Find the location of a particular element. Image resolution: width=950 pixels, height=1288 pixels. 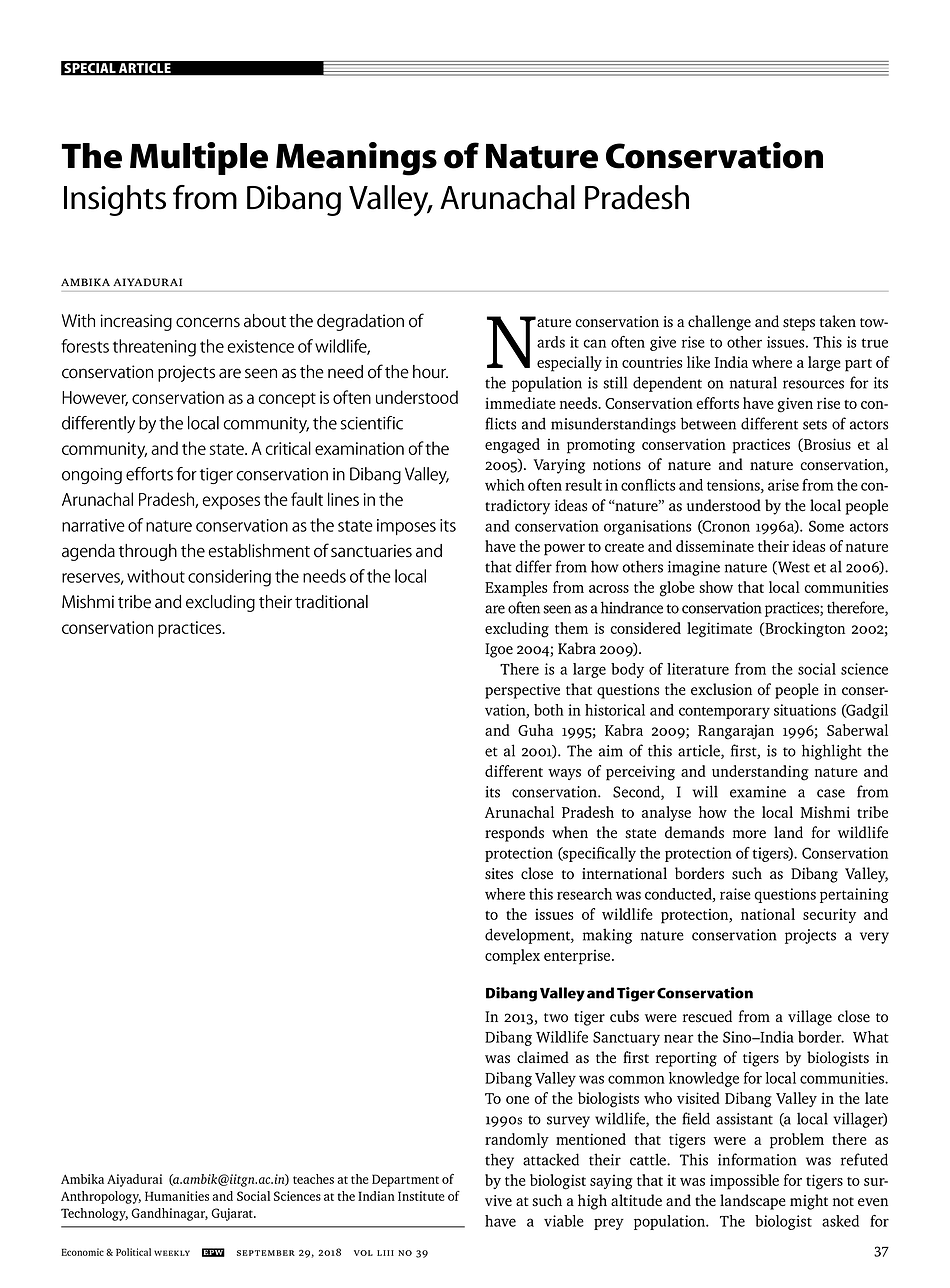

steps is located at coordinates (799, 324).
